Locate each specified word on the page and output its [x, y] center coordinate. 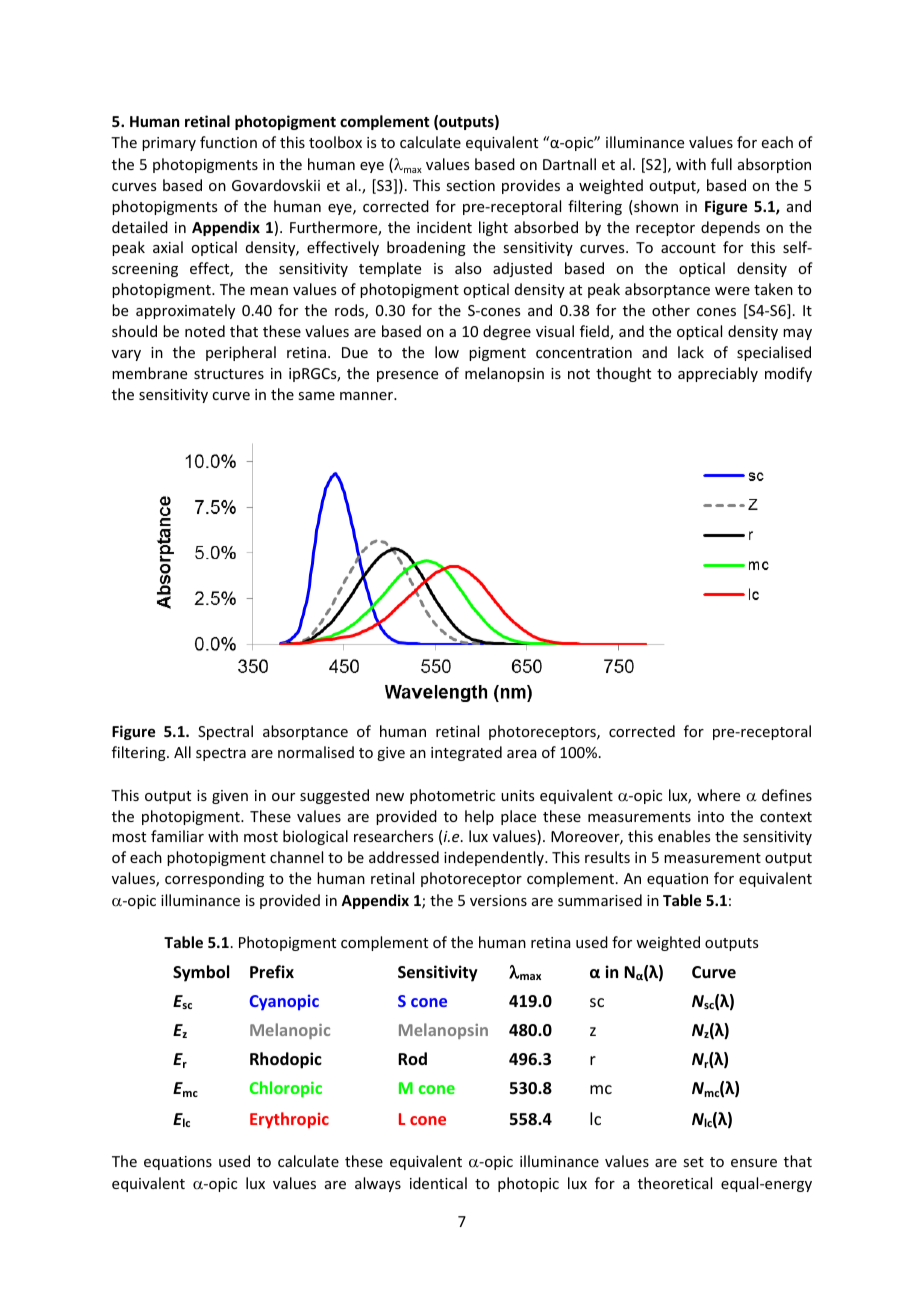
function [228, 142]
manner [367, 396]
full [721, 164]
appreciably [718, 374]
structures [229, 374]
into [711, 816]
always [378, 1184]
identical [438, 1183]
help [479, 817]
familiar [177, 836]
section [470, 185]
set [693, 1162]
